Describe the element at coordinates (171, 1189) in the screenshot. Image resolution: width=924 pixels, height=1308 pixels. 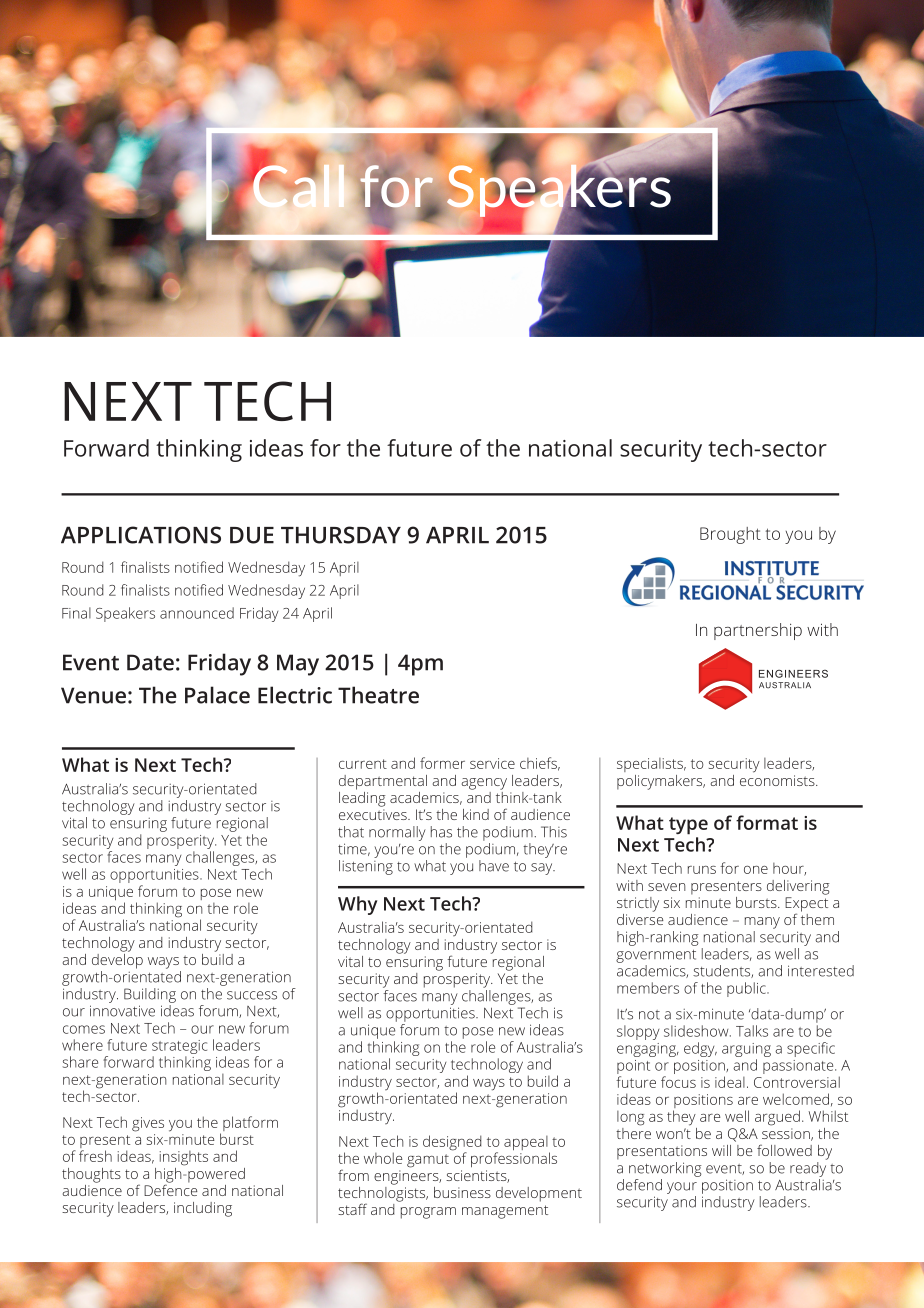
I see `Defence` at that location.
